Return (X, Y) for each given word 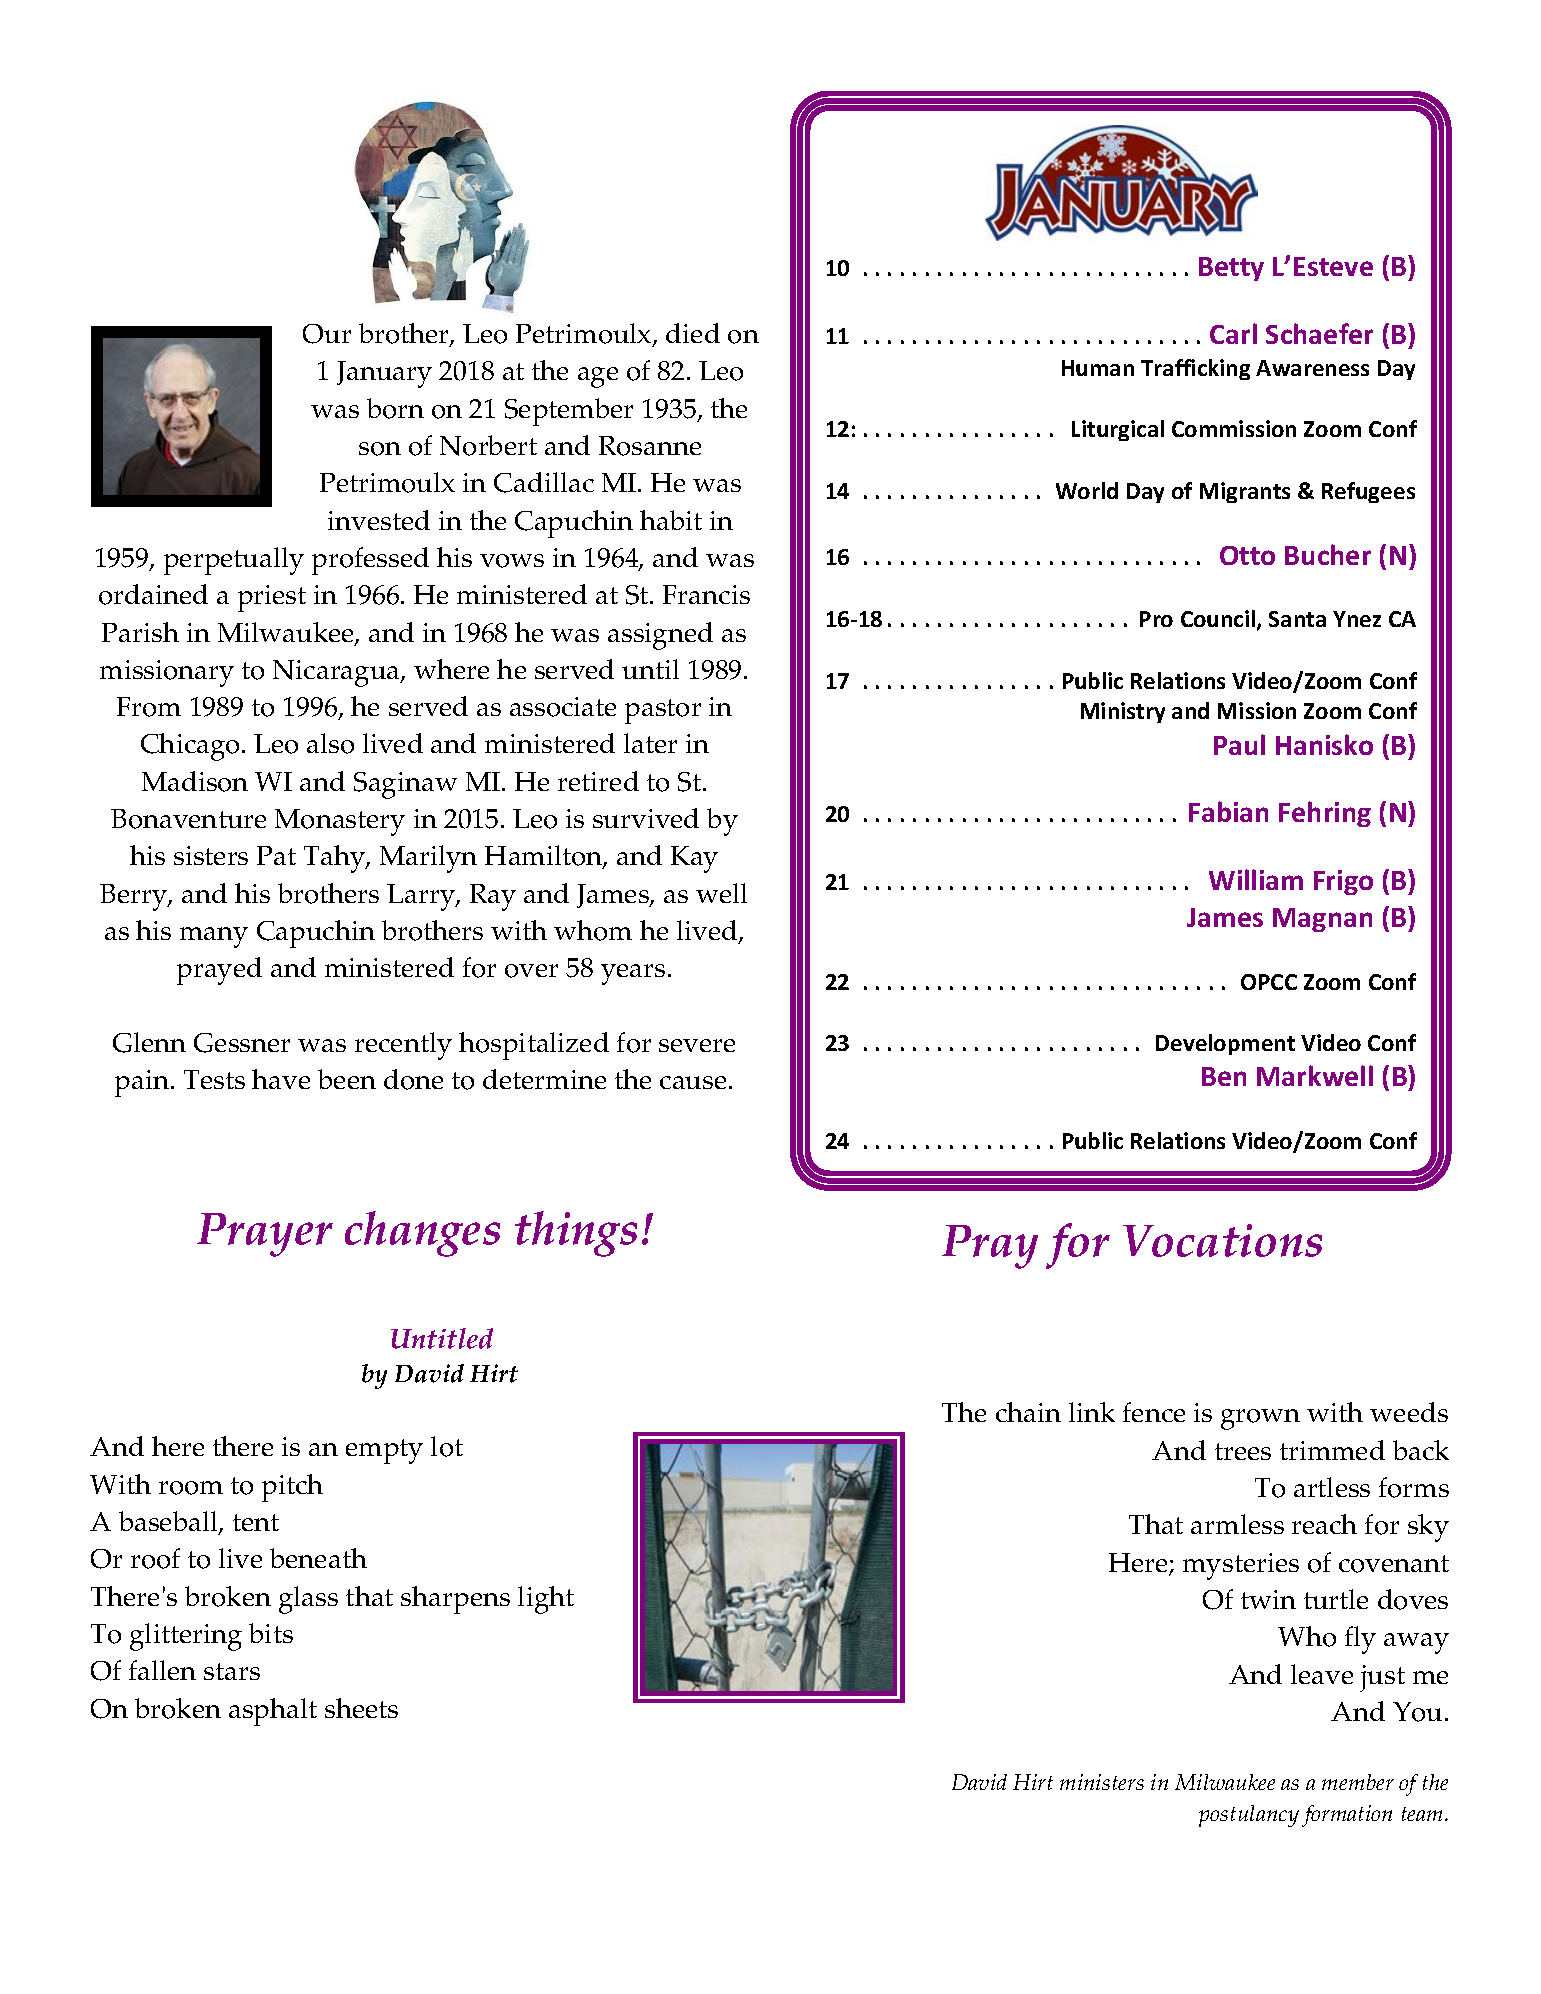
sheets (361, 1708)
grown (1260, 1419)
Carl (1233, 333)
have (281, 1079)
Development (1225, 1044)
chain (1028, 1412)
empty (384, 1451)
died (693, 333)
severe (697, 1045)
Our (327, 334)
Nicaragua (337, 673)
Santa (1297, 619)
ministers (1102, 1782)
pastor (663, 711)
